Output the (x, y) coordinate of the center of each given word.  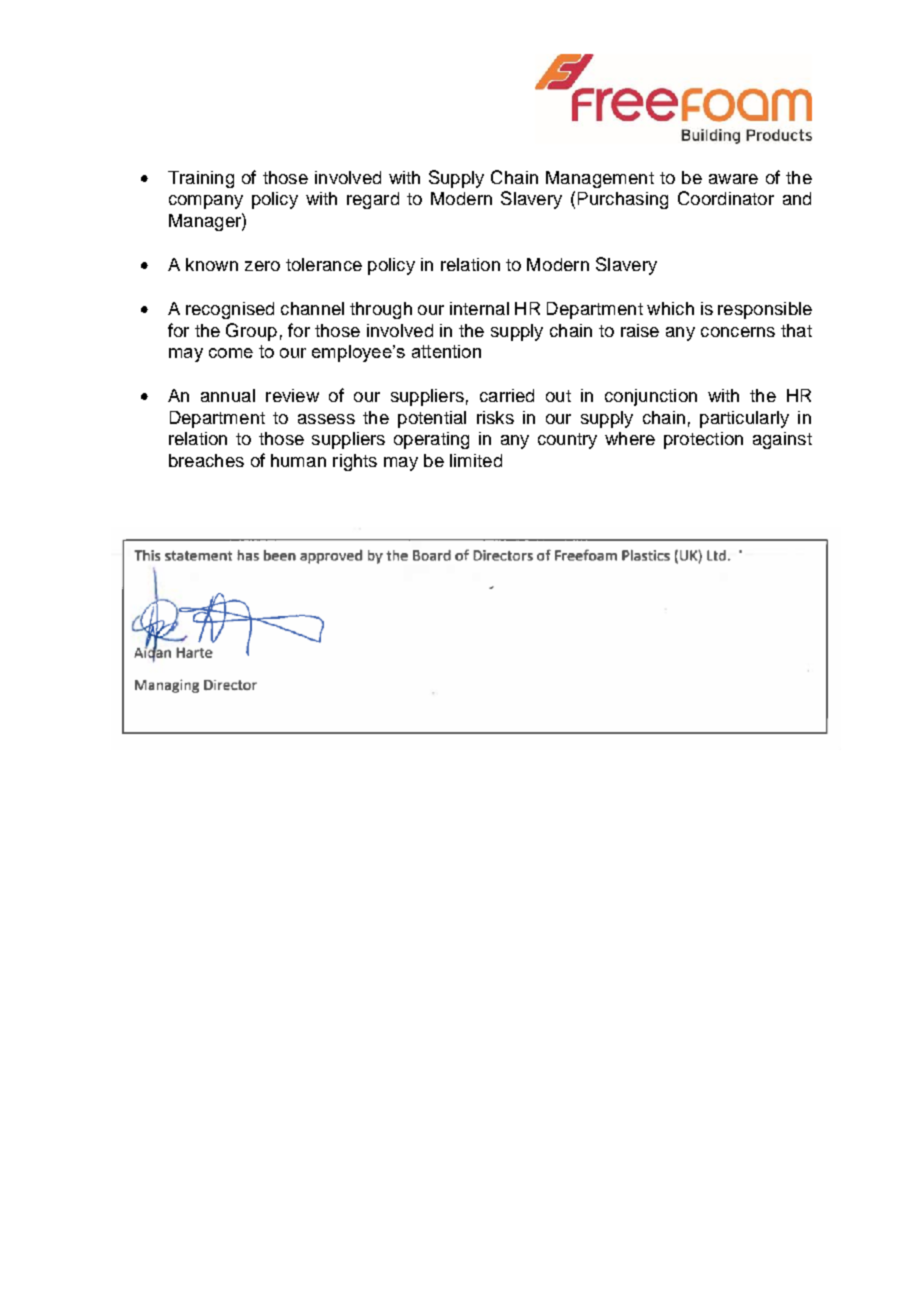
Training (201, 179)
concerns (738, 332)
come (231, 353)
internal (479, 308)
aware (733, 179)
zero (262, 266)
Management (600, 179)
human (298, 460)
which (670, 308)
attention (446, 351)
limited (476, 460)
